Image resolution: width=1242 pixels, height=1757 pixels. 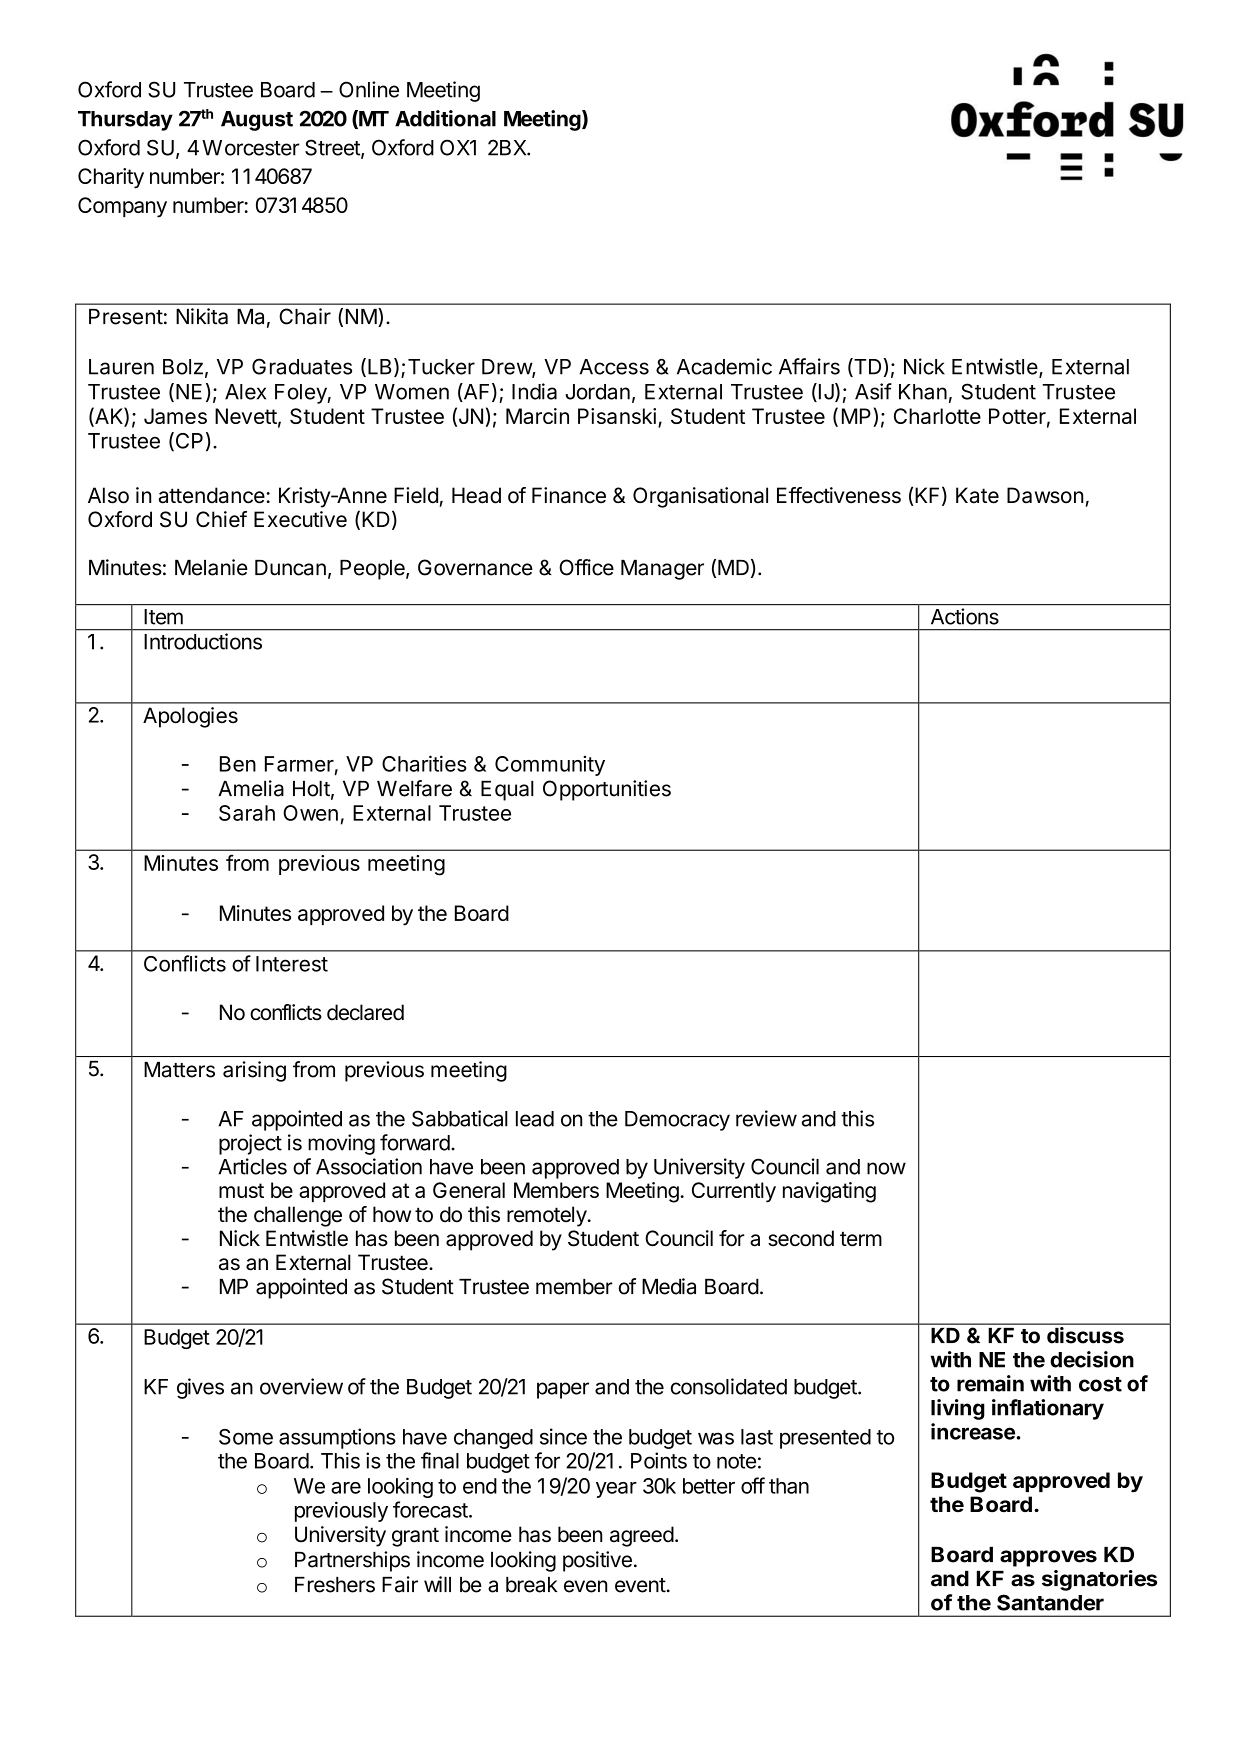 What do you see at coordinates (1048, 1558) in the screenshot?
I see `approves` at bounding box center [1048, 1558].
